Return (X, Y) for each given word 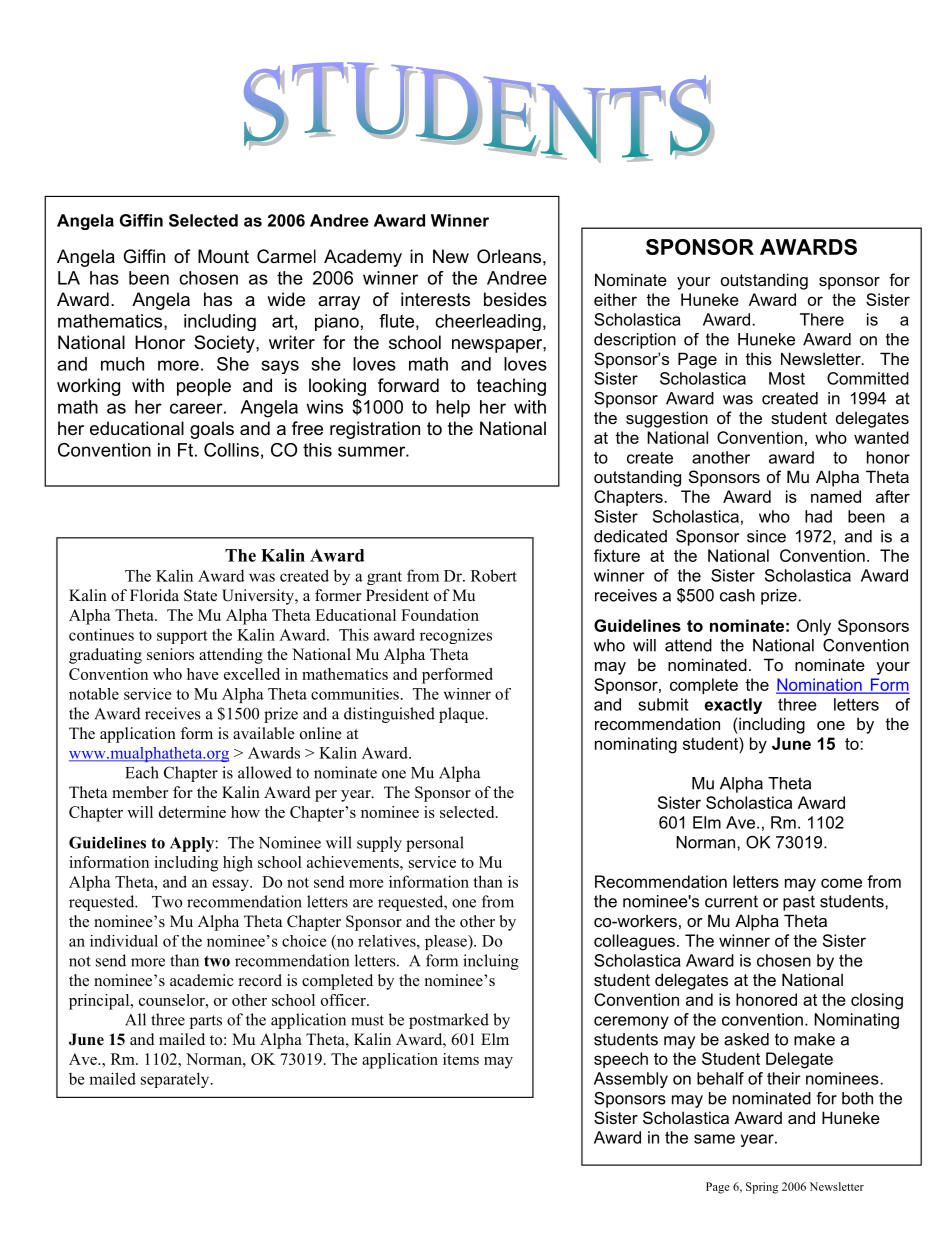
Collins (231, 450)
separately (176, 1080)
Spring (762, 1188)
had (818, 516)
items (461, 1059)
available (264, 733)
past (799, 903)
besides (515, 299)
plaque (463, 715)
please (447, 942)
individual (124, 941)
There (822, 319)
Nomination (820, 685)
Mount (223, 256)
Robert (494, 575)
